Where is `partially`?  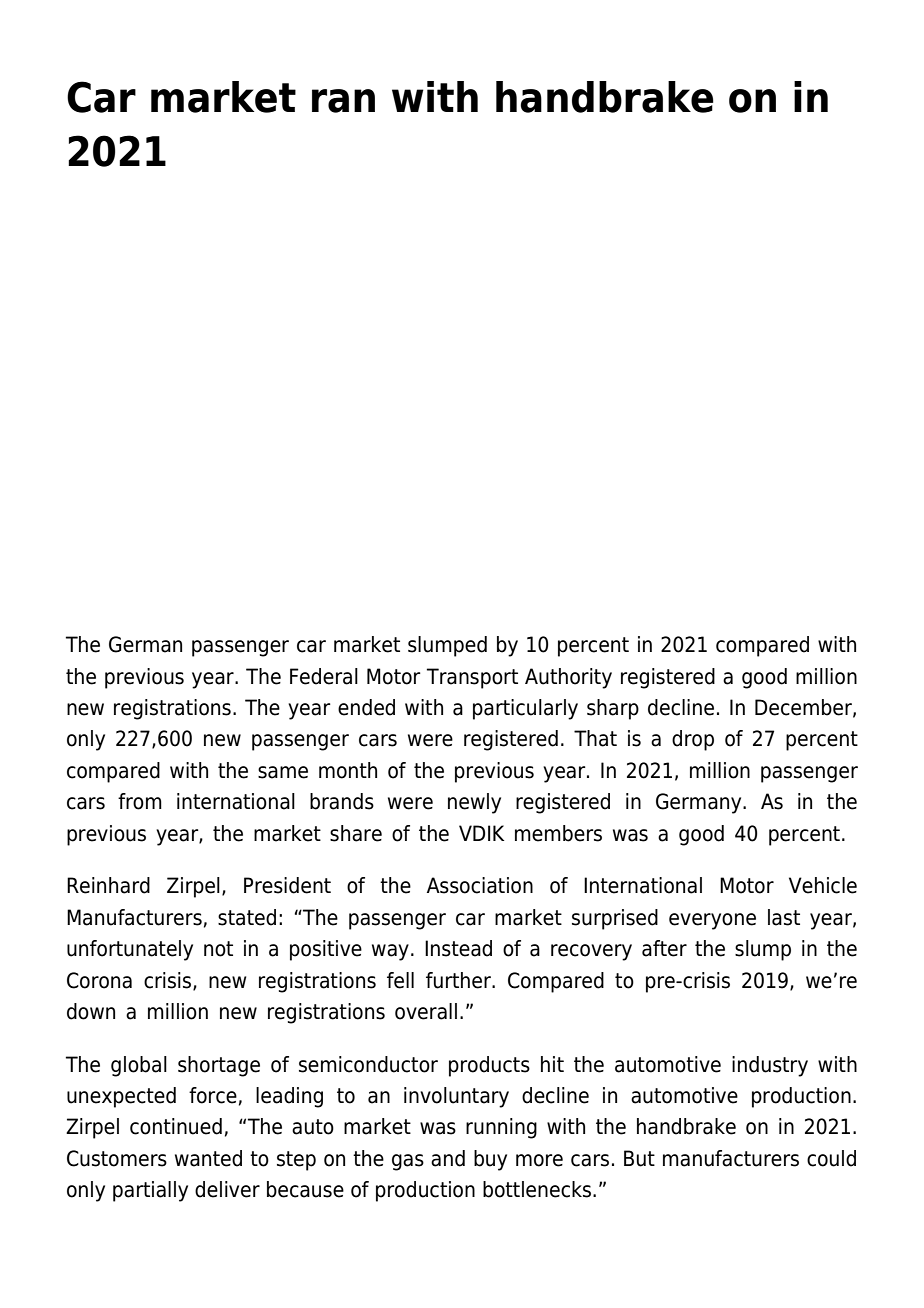
partially is located at coordinates (150, 1191).
